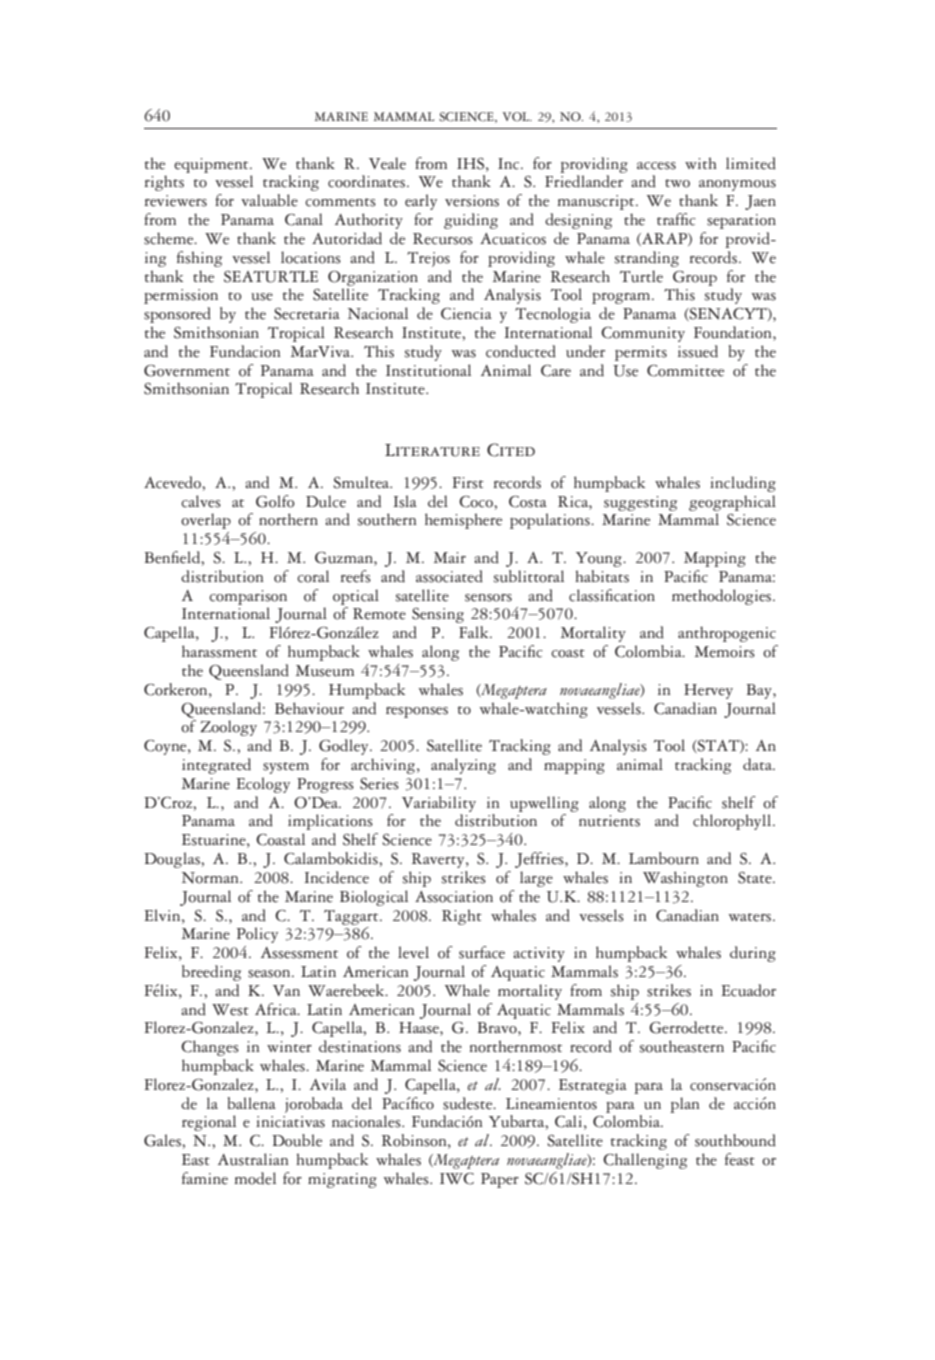 This page has width=935, height=1360. I want to click on IHS, so click(472, 164).
